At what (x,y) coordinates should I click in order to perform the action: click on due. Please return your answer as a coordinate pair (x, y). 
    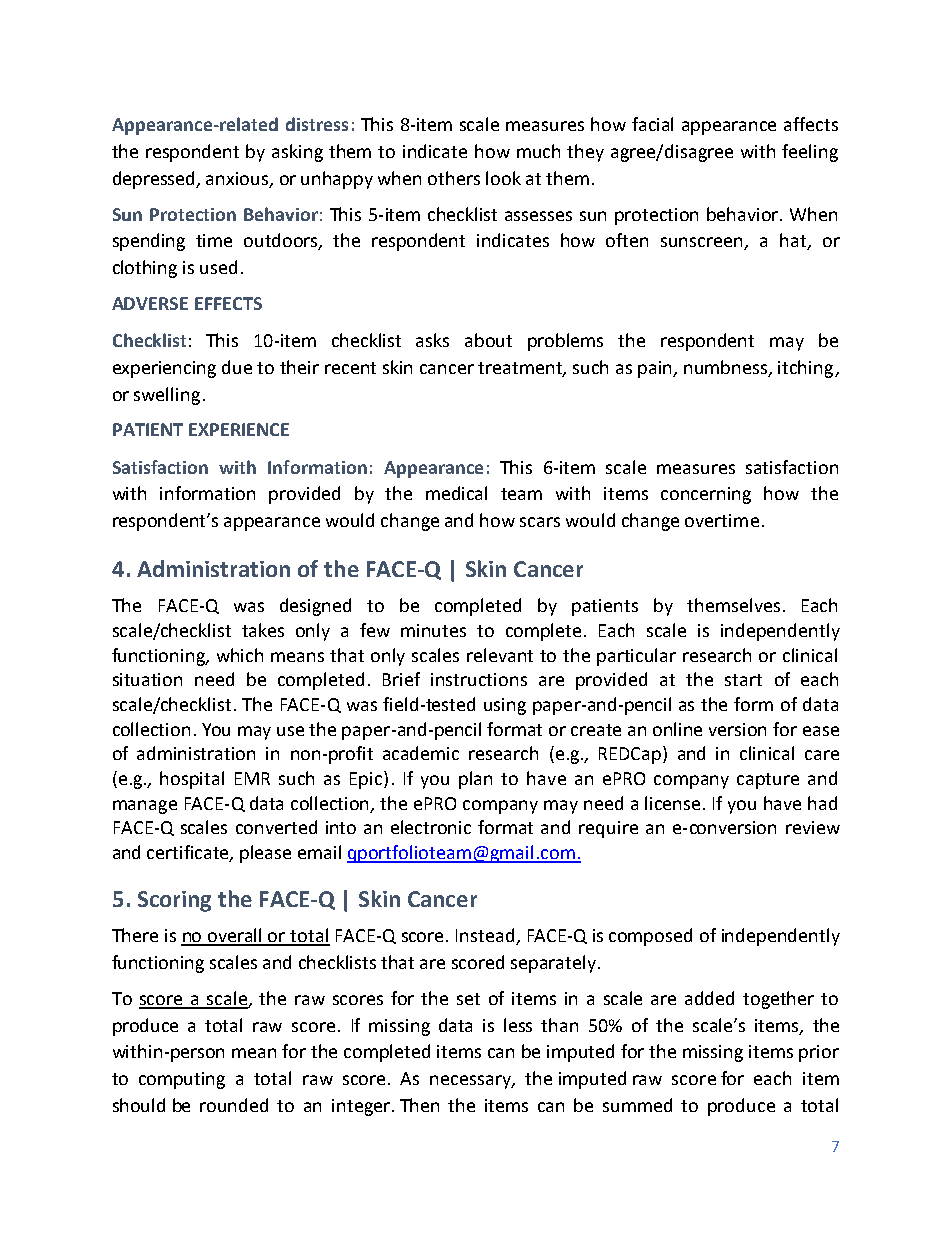
    Looking at the image, I should click on (237, 367).
